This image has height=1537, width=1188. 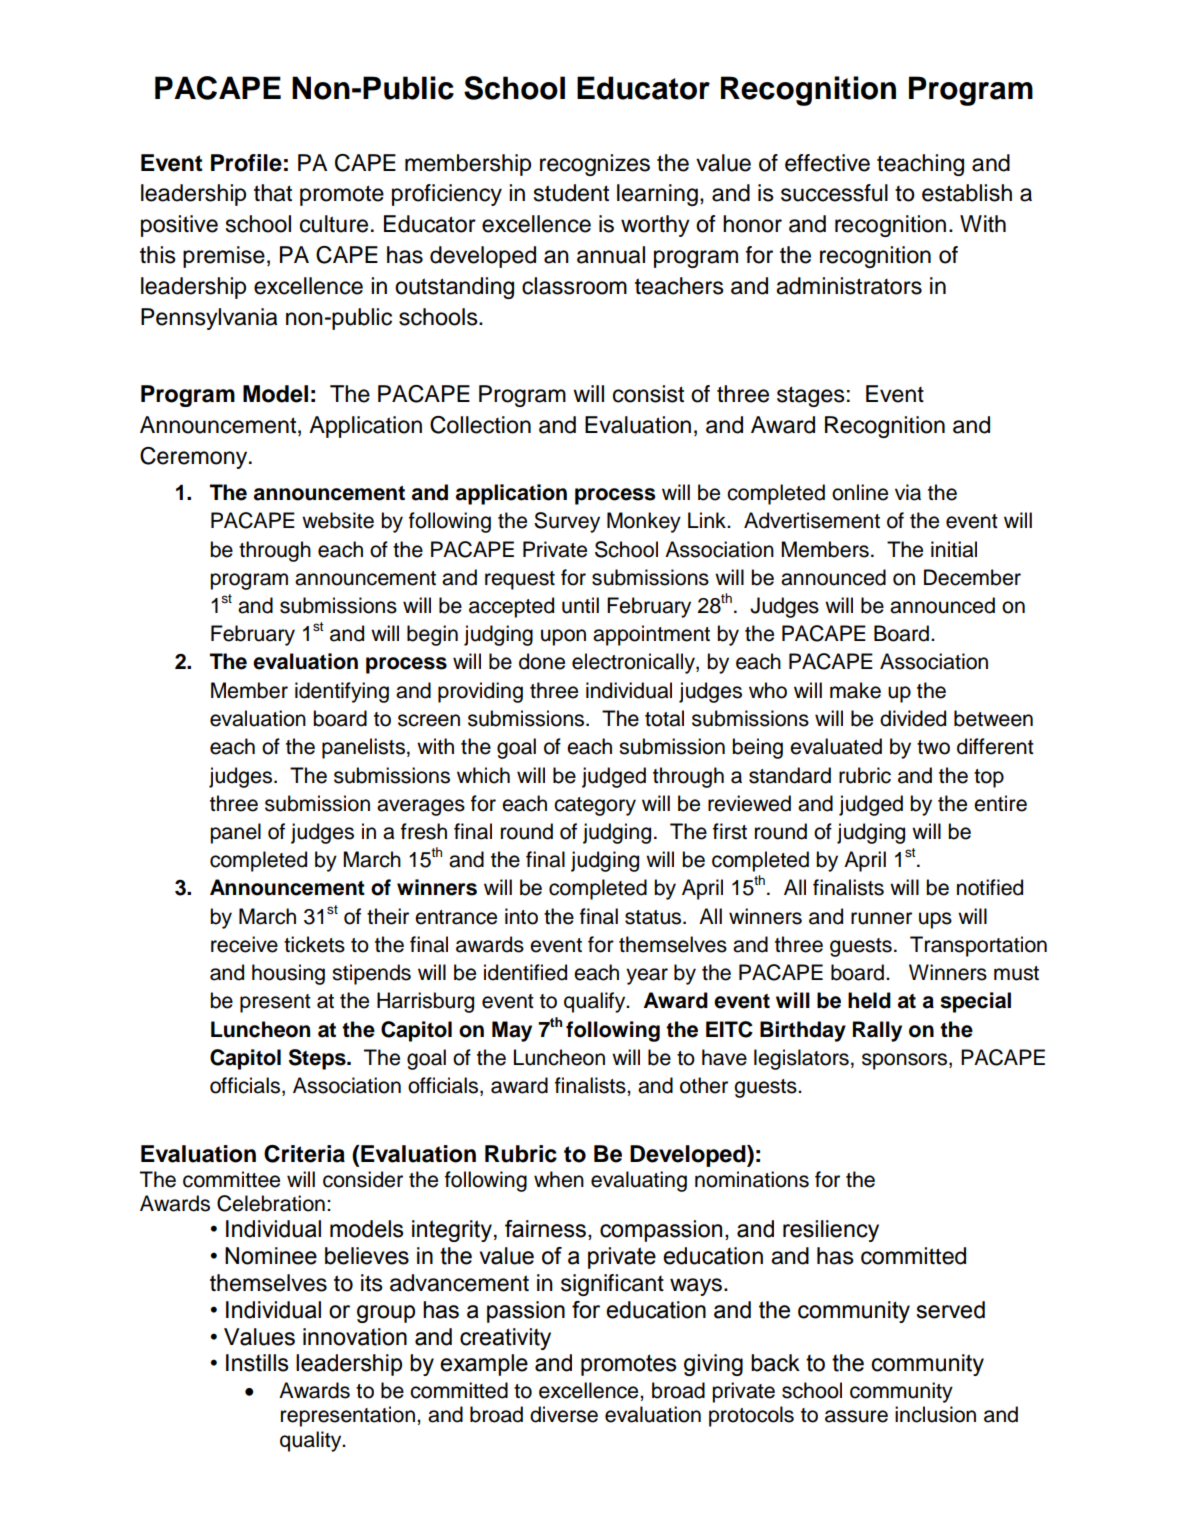 What do you see at coordinates (967, 193) in the image?
I see `establish` at bounding box center [967, 193].
